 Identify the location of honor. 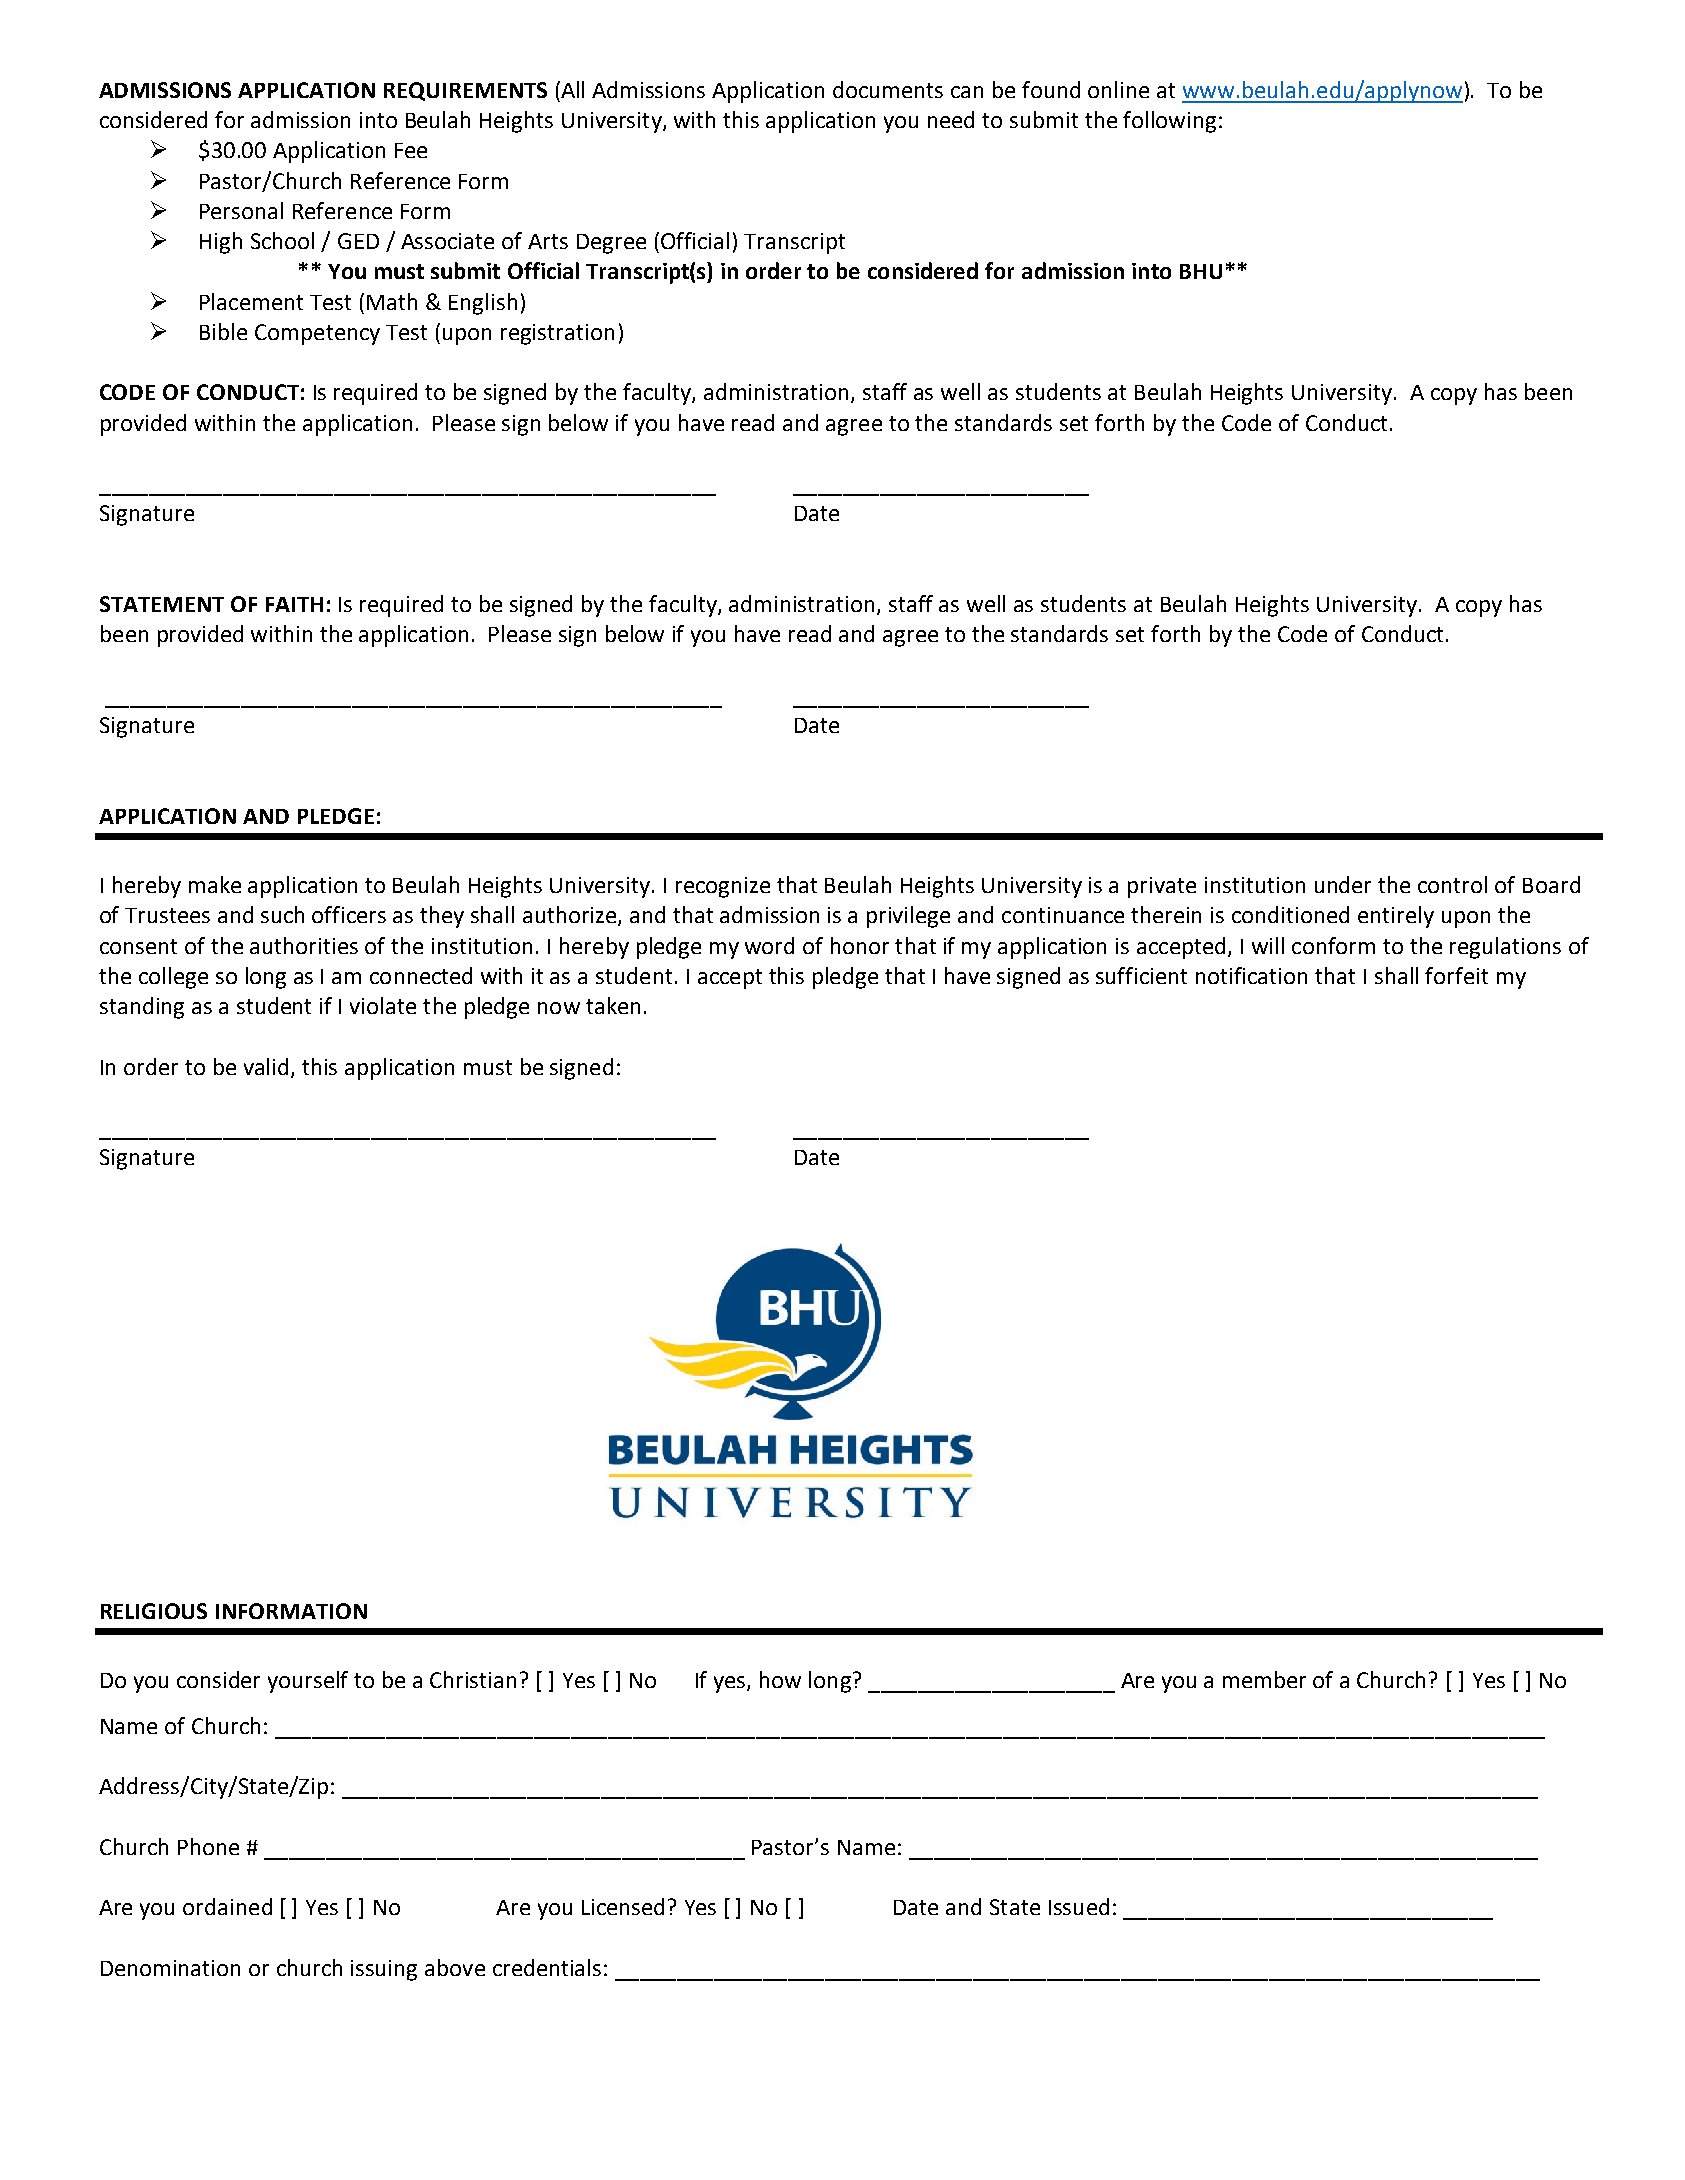
(860, 945).
